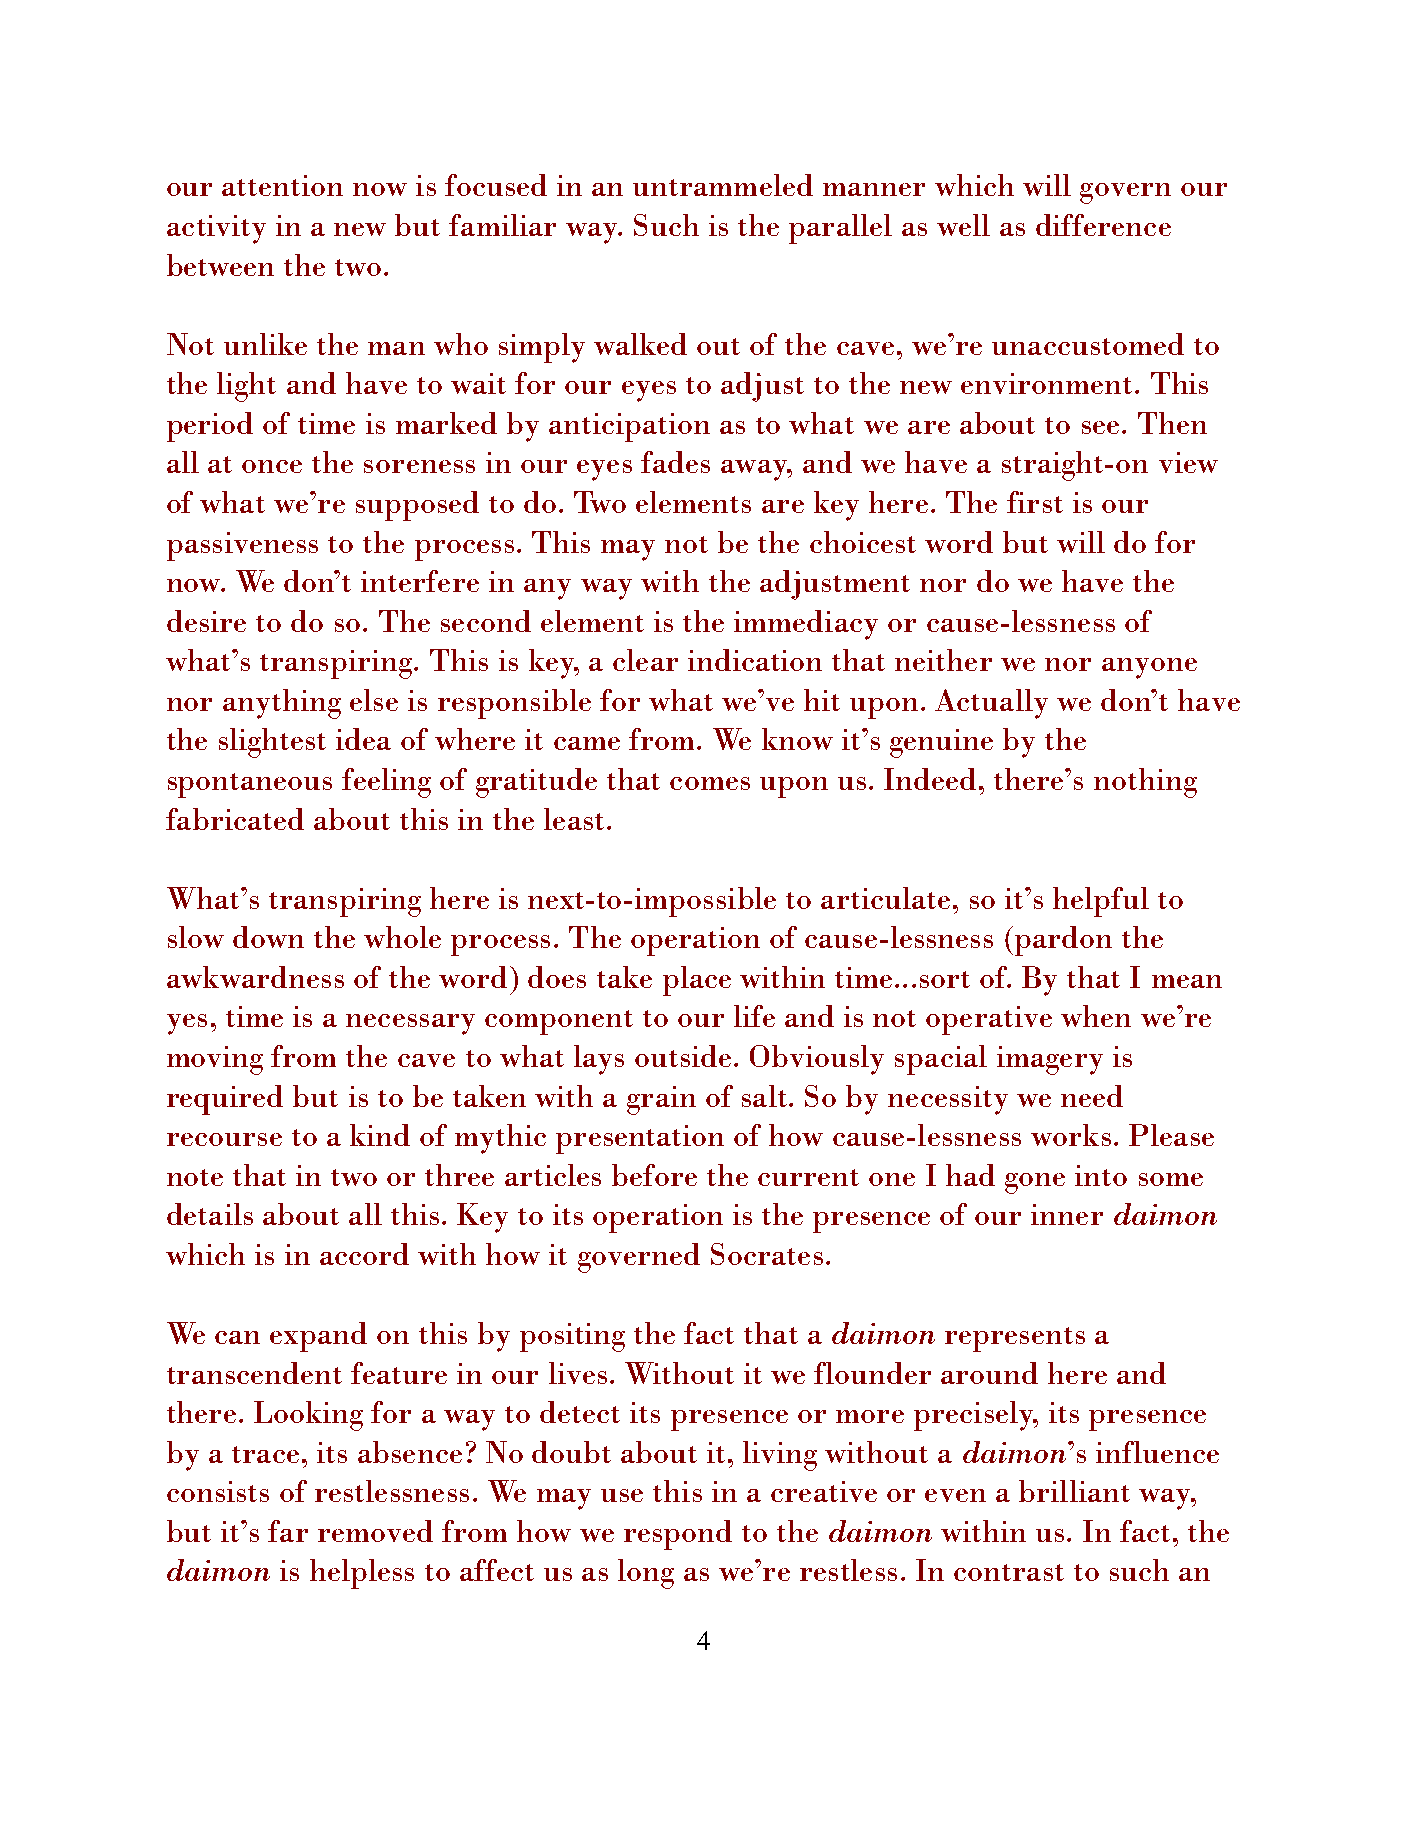 This document has width=1408, height=1822. Describe the element at coordinates (282, 185) in the document. I see `attention` at that location.
